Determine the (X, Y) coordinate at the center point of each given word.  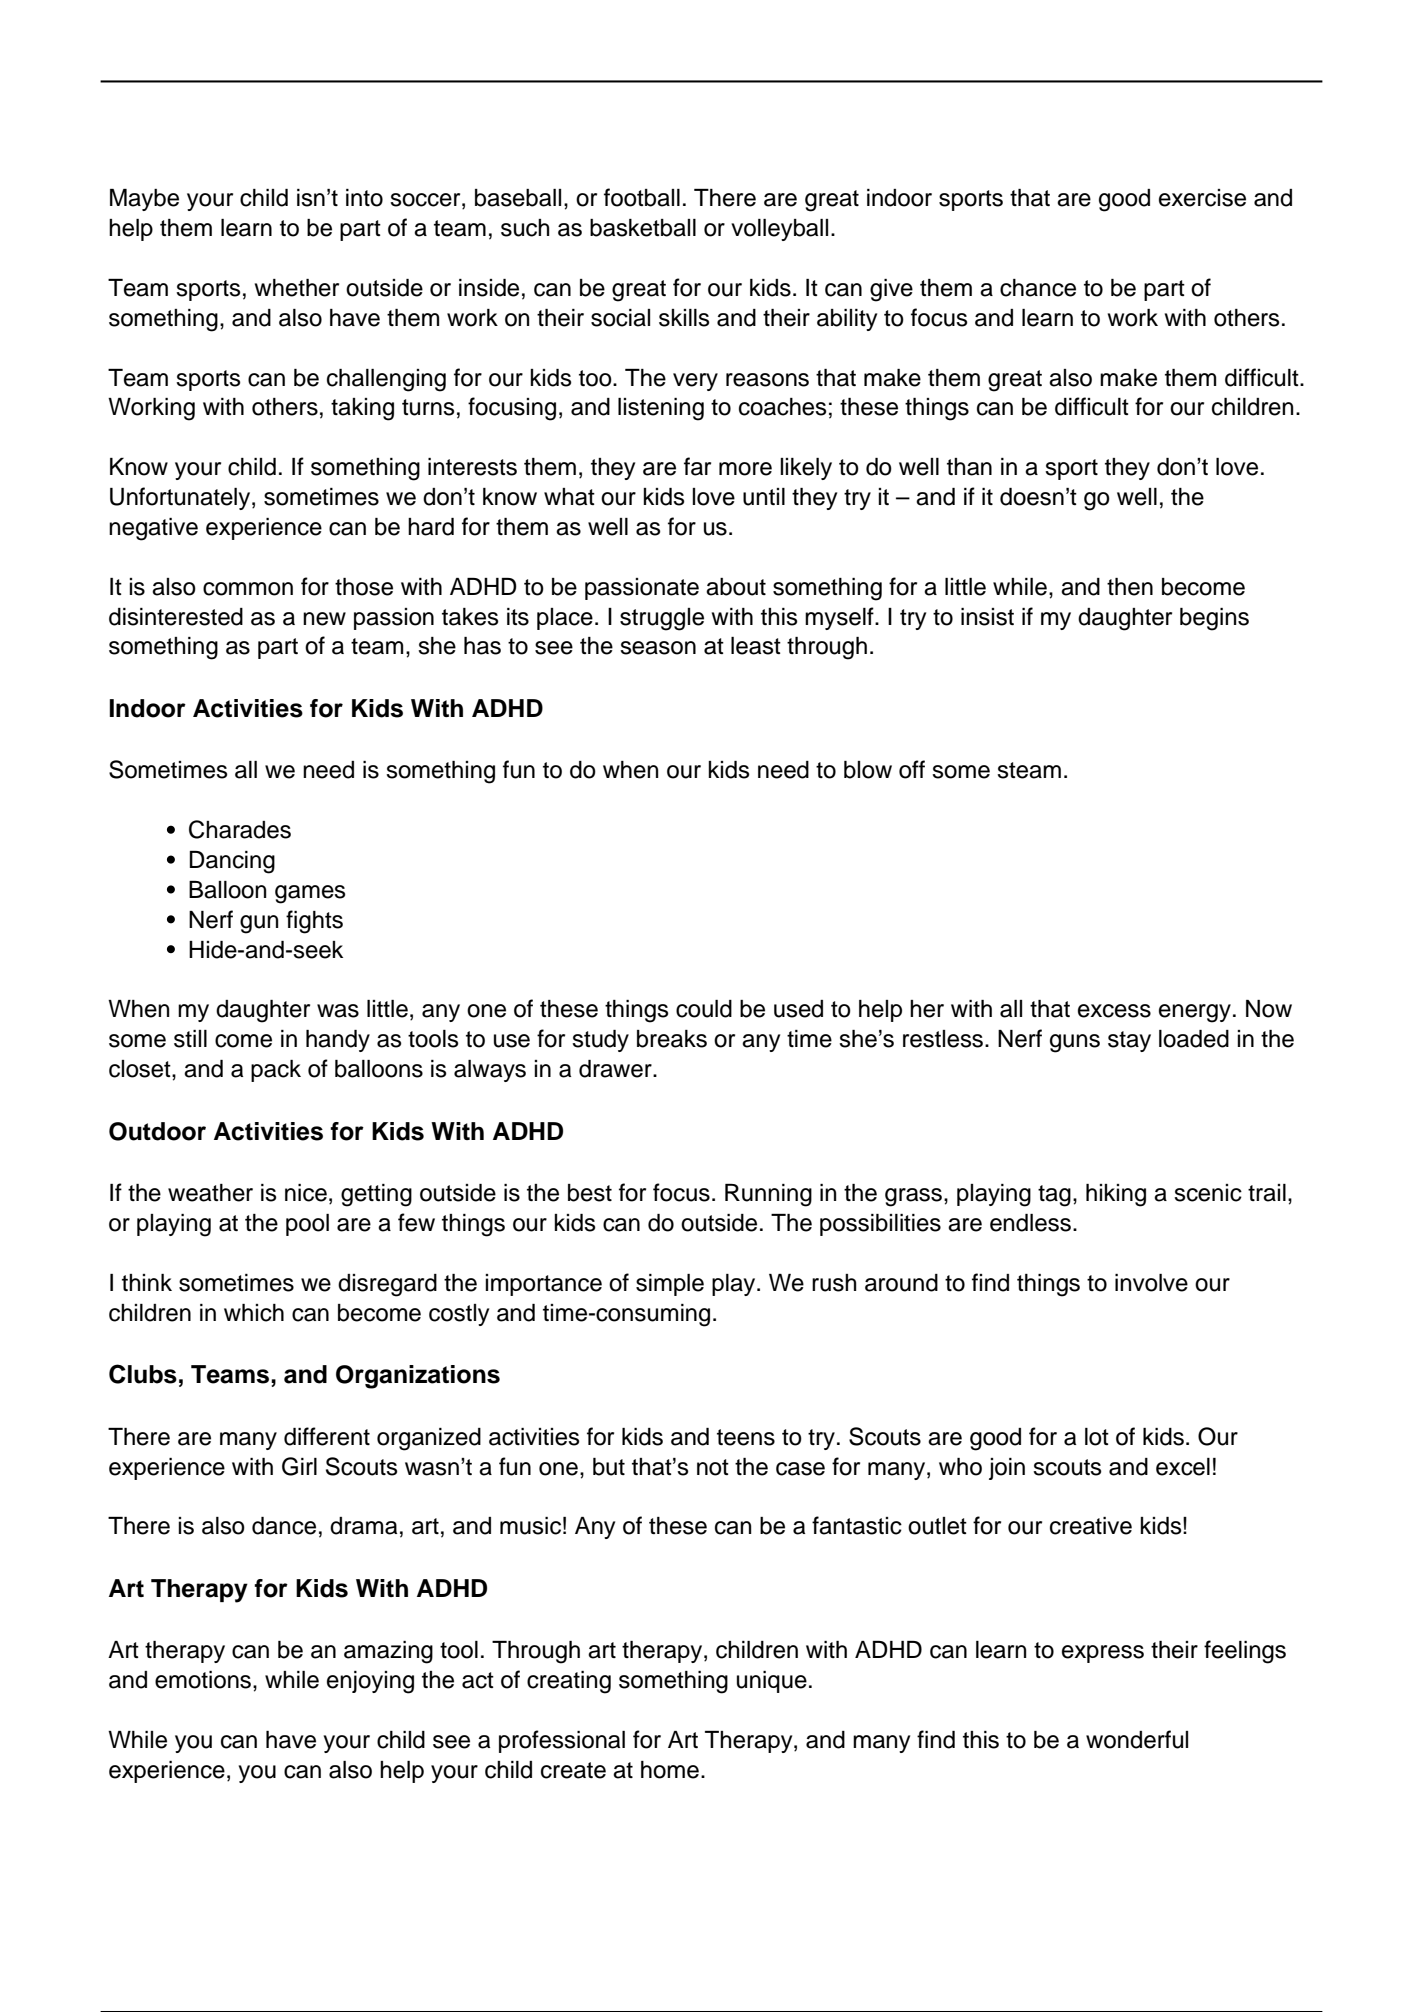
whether (297, 288)
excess (1114, 1011)
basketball (643, 228)
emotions (204, 1680)
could (704, 1009)
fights (314, 922)
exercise (1202, 198)
